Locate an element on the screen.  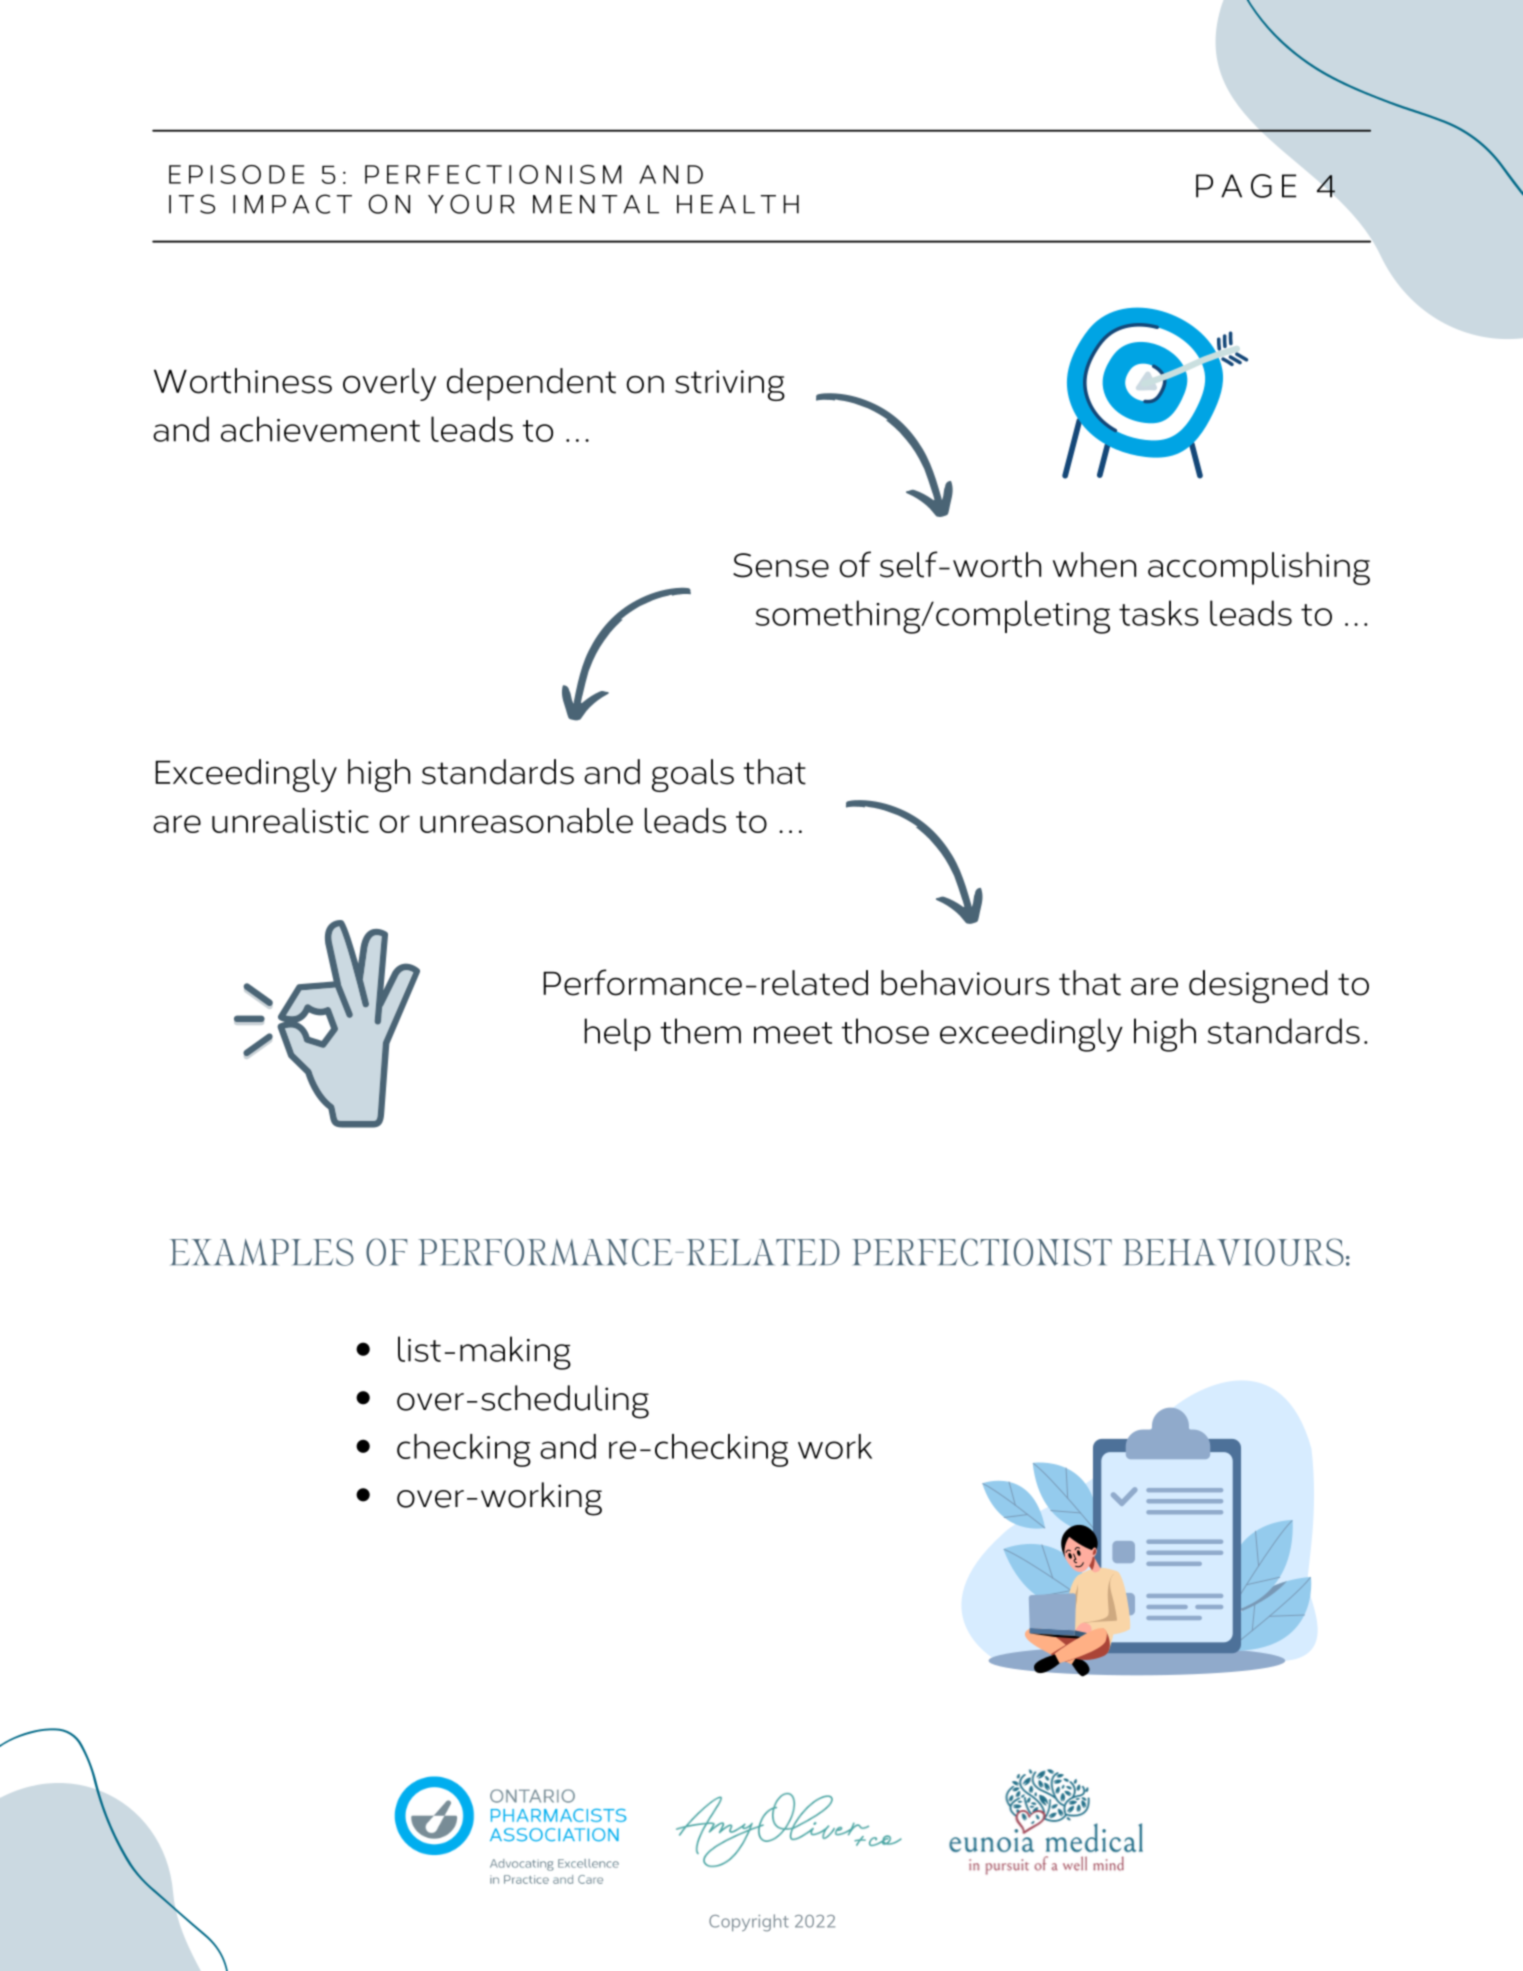
when is located at coordinates (1094, 565).
